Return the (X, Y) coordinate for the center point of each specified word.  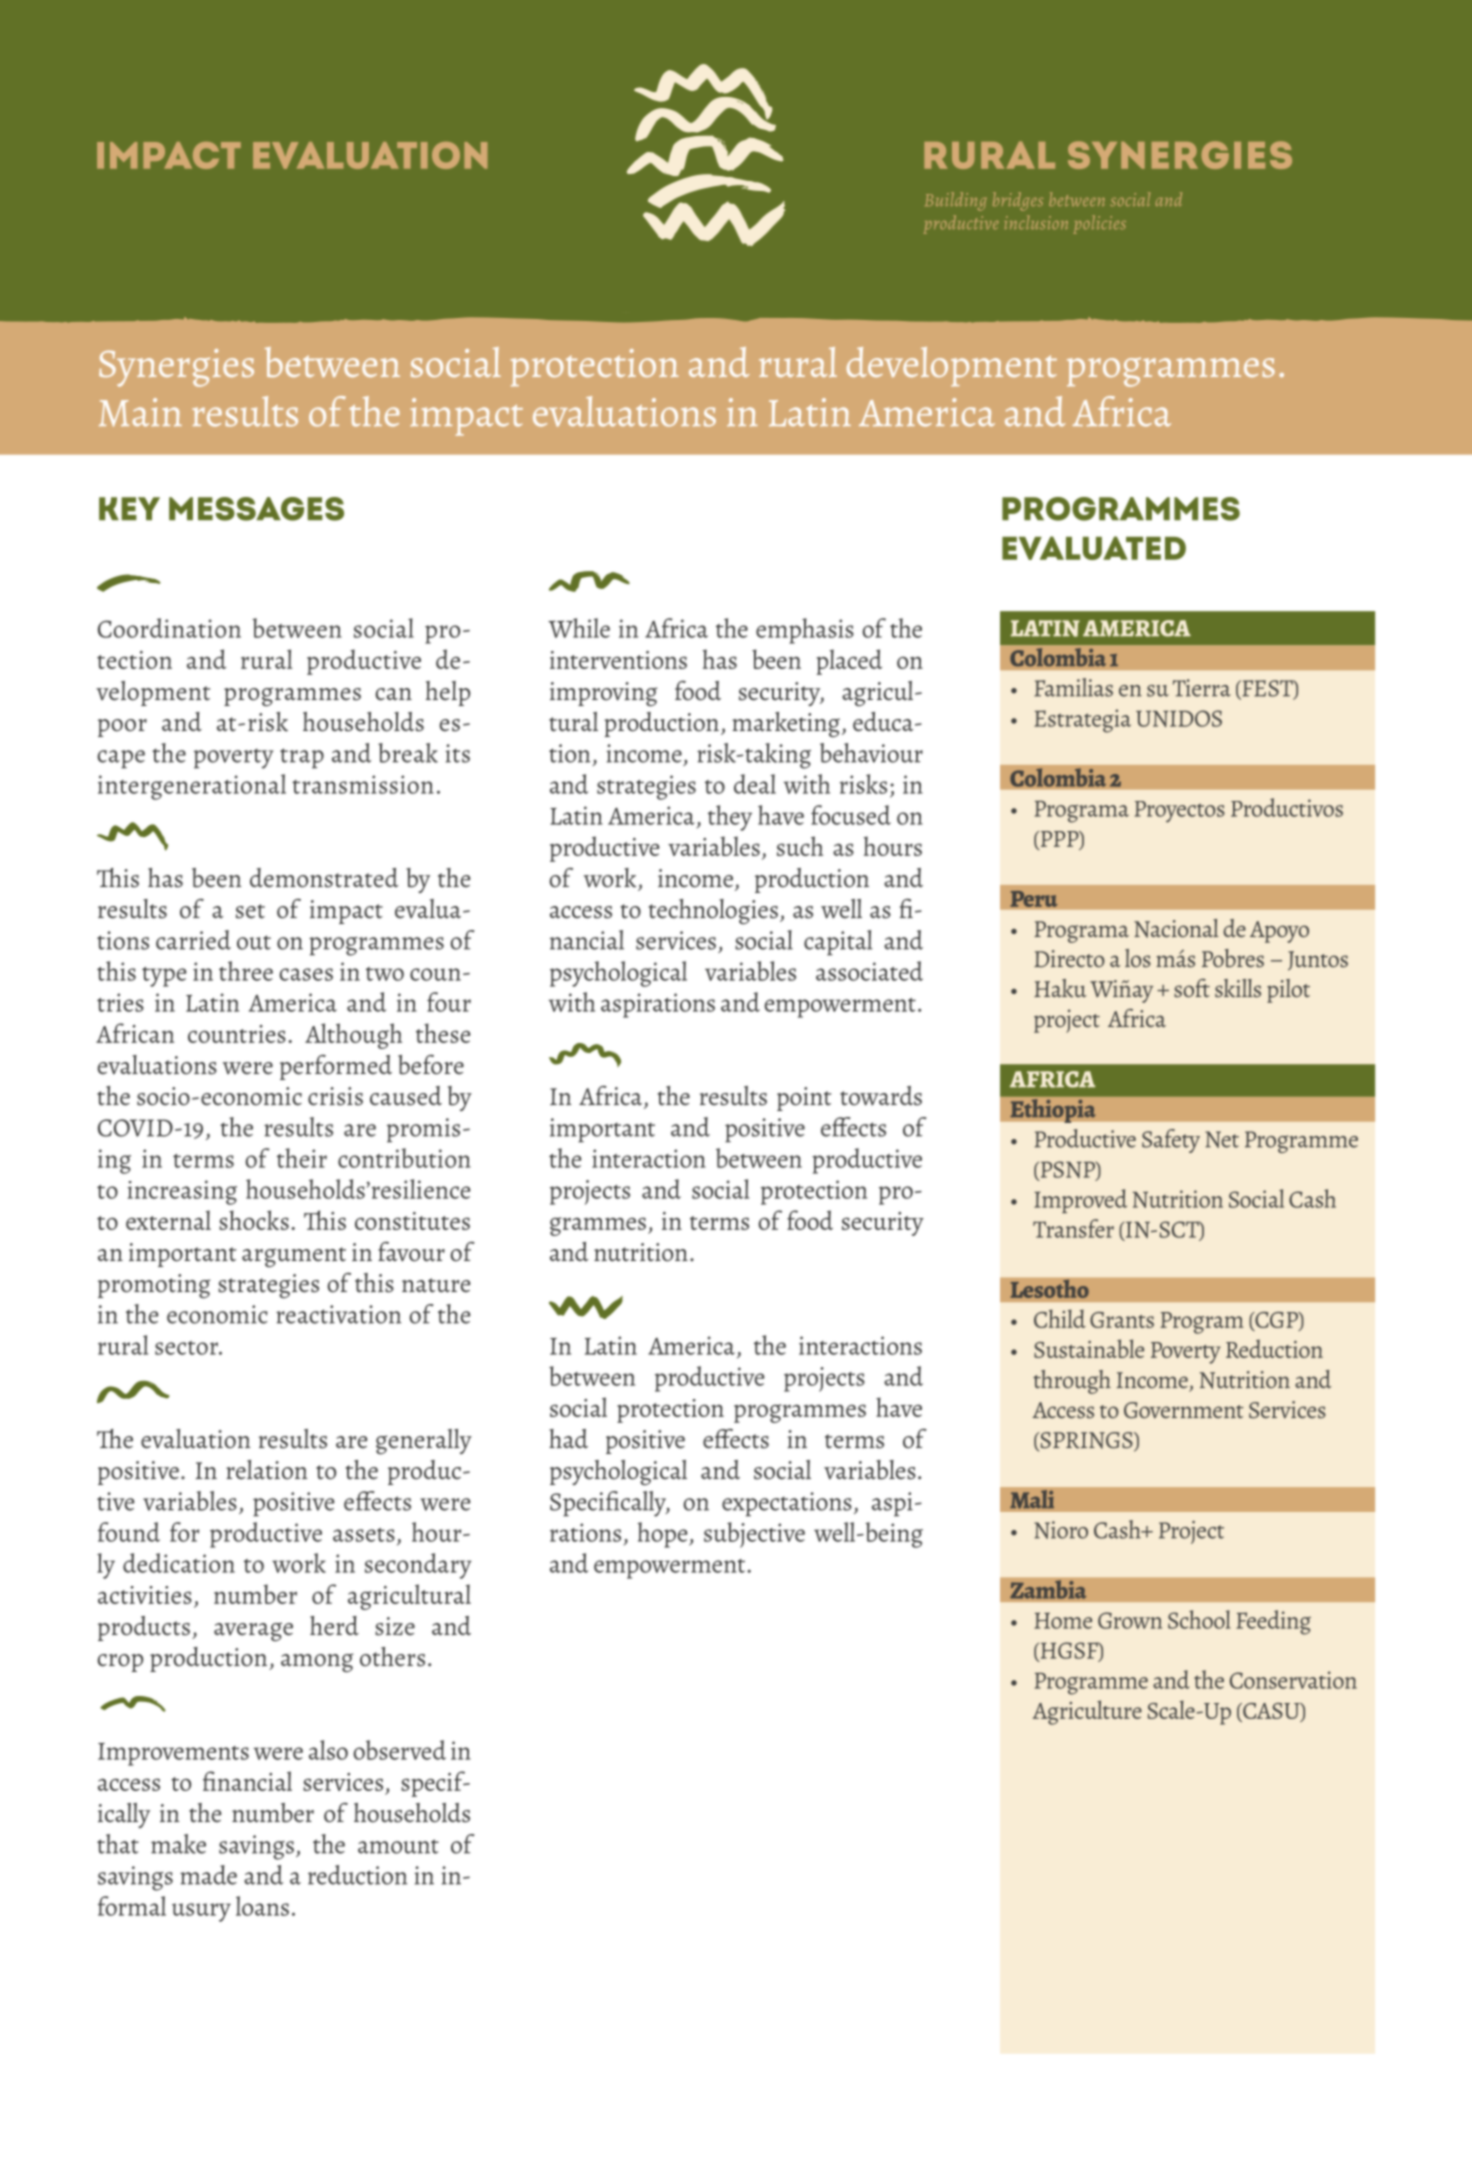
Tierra (1202, 688)
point (804, 1099)
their (302, 1158)
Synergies (176, 368)
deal (755, 784)
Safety (1171, 1141)
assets (364, 1535)
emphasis (805, 631)
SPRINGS (1086, 1441)
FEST (1267, 689)
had (568, 1439)
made (208, 1875)
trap (302, 758)
